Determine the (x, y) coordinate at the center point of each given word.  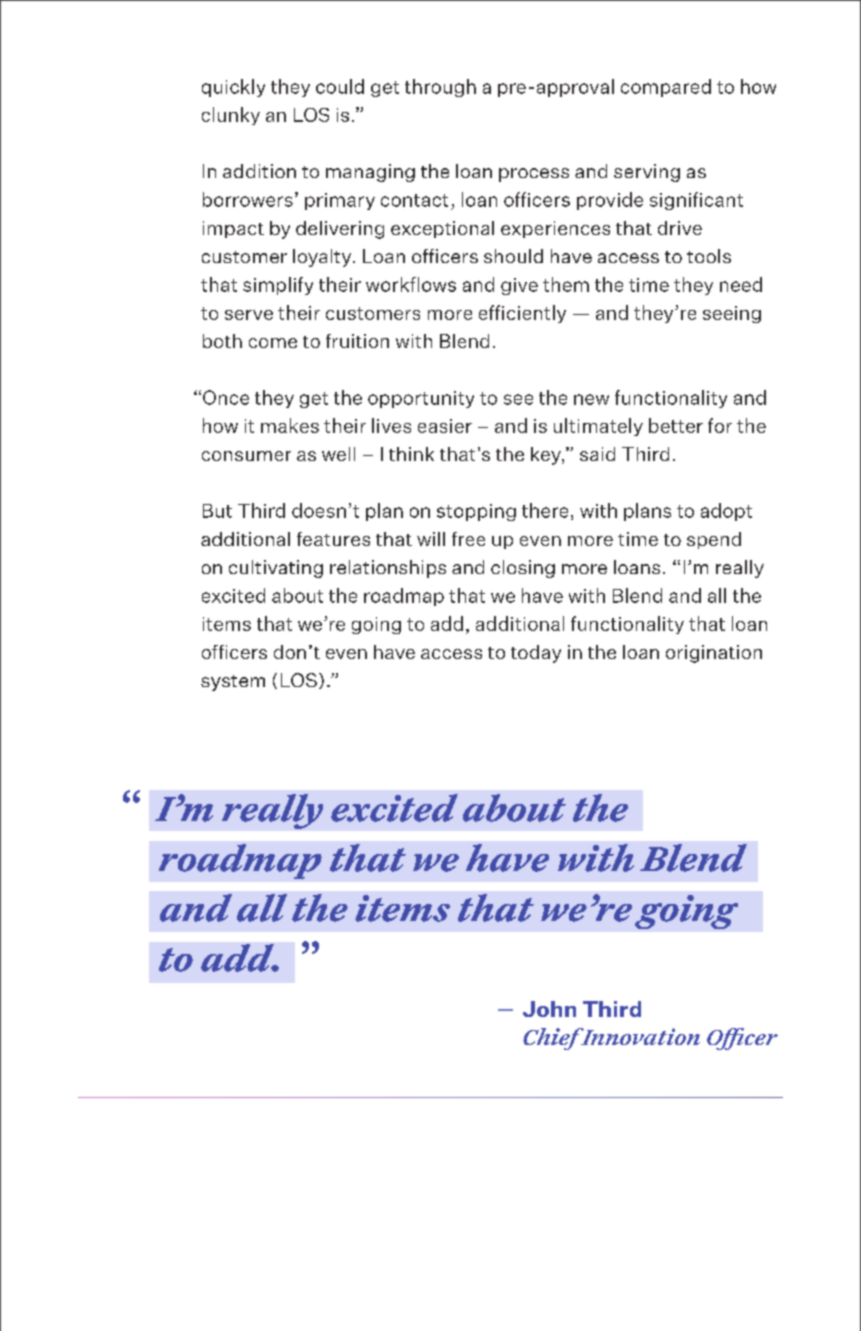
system (233, 683)
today (536, 654)
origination (714, 654)
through (440, 88)
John (549, 1009)
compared (666, 88)
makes (290, 425)
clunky (231, 116)
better (676, 425)
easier (445, 426)
